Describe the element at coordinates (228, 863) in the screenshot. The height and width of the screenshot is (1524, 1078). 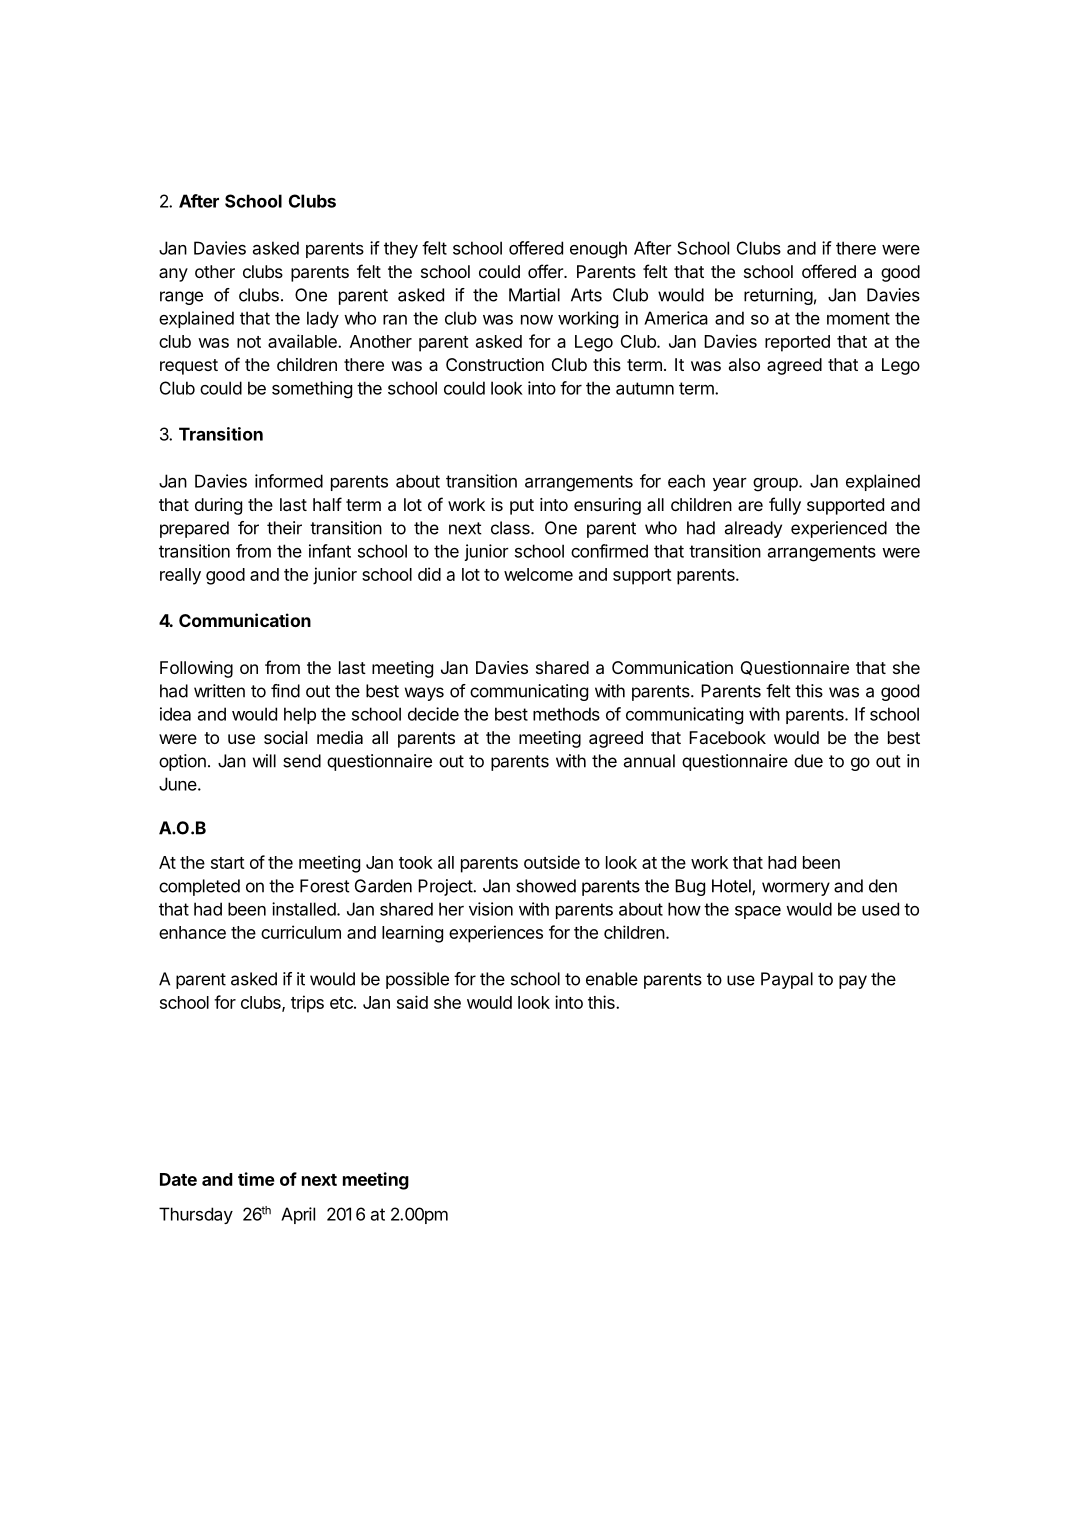
I see `start` at that location.
